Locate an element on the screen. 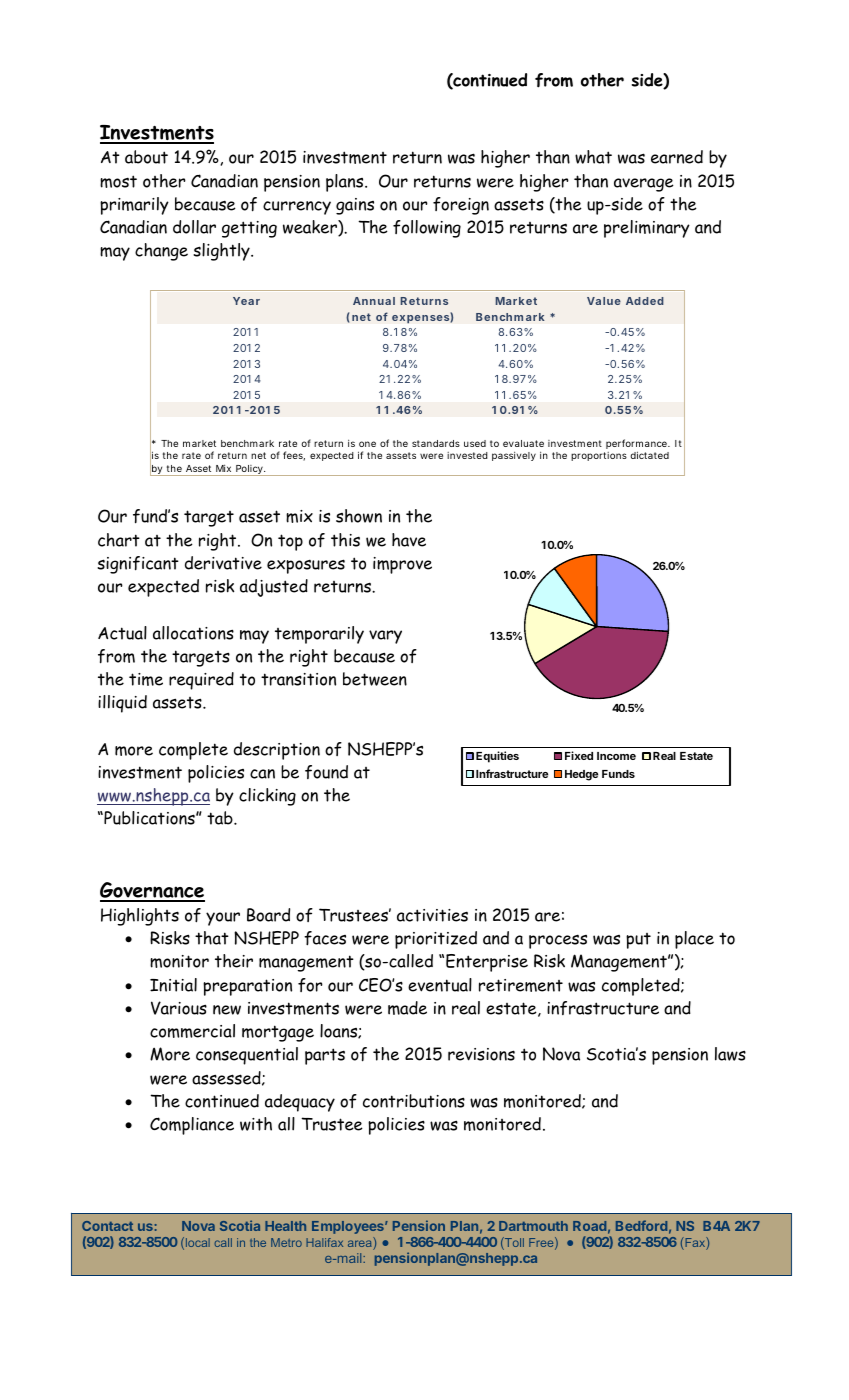  average is located at coordinates (644, 185).
